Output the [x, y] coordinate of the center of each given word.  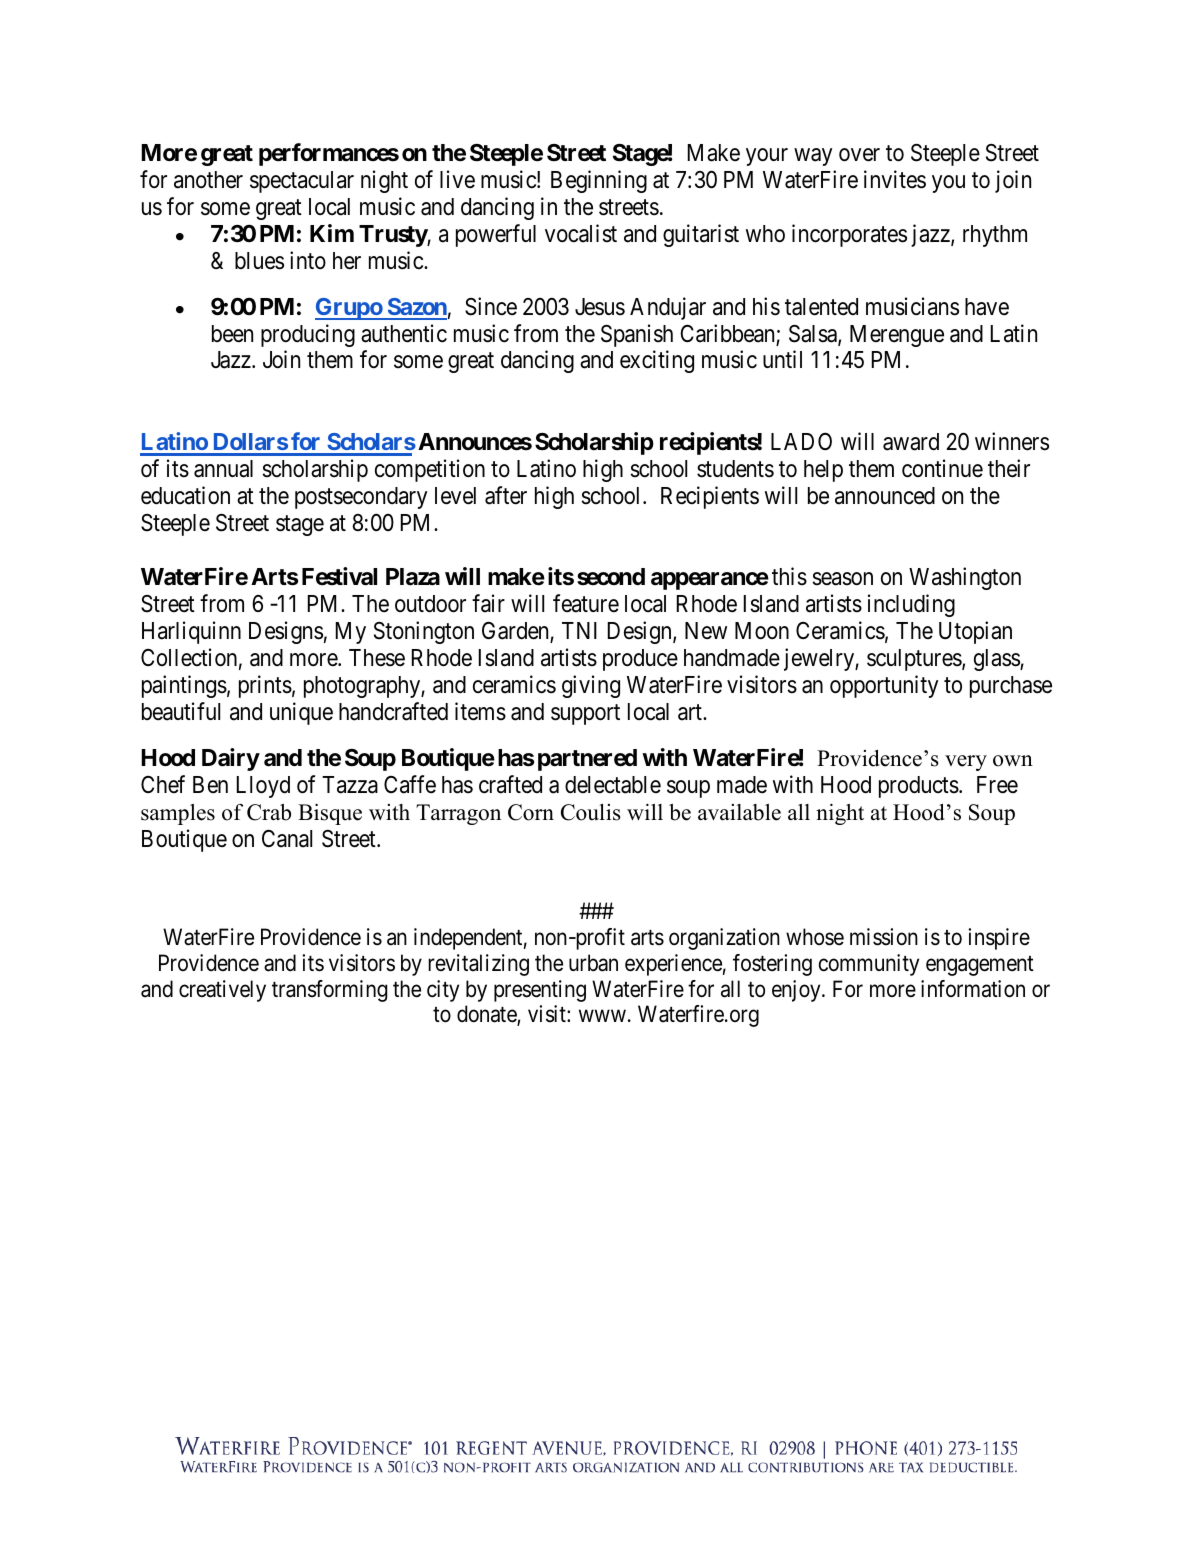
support [585, 714]
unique [301, 713]
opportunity [884, 686]
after [506, 495]
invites [895, 179]
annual [223, 469]
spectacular [302, 182]
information [973, 989]
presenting [540, 991]
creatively [222, 991]
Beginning [599, 181]
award [911, 442]
